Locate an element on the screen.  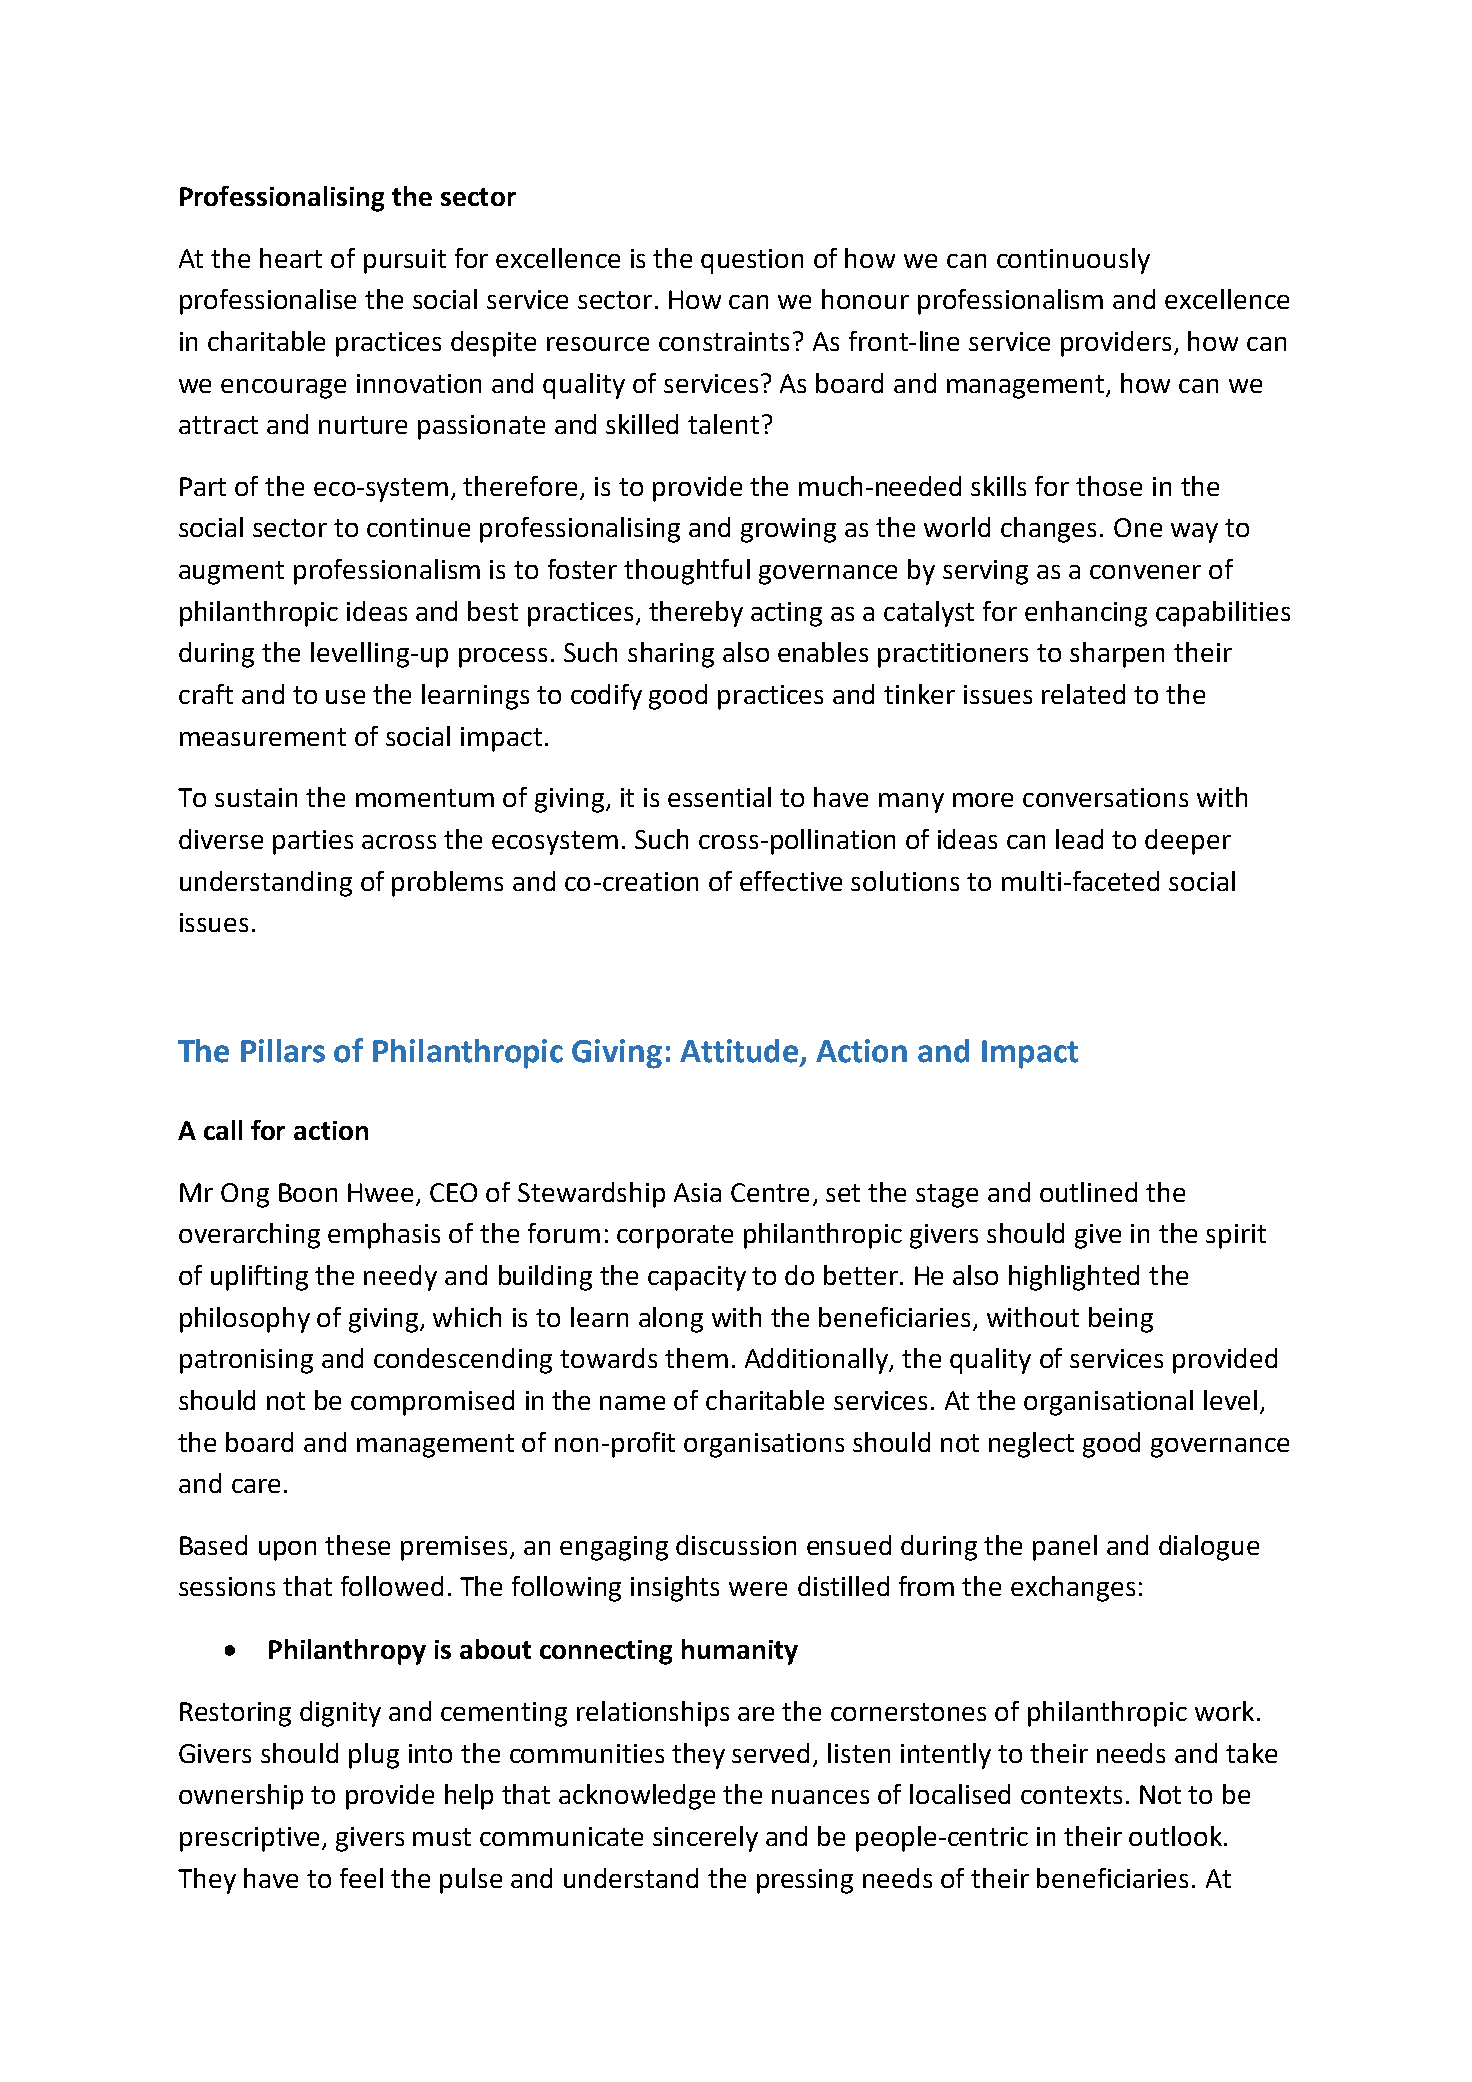
use is located at coordinates (345, 697).
